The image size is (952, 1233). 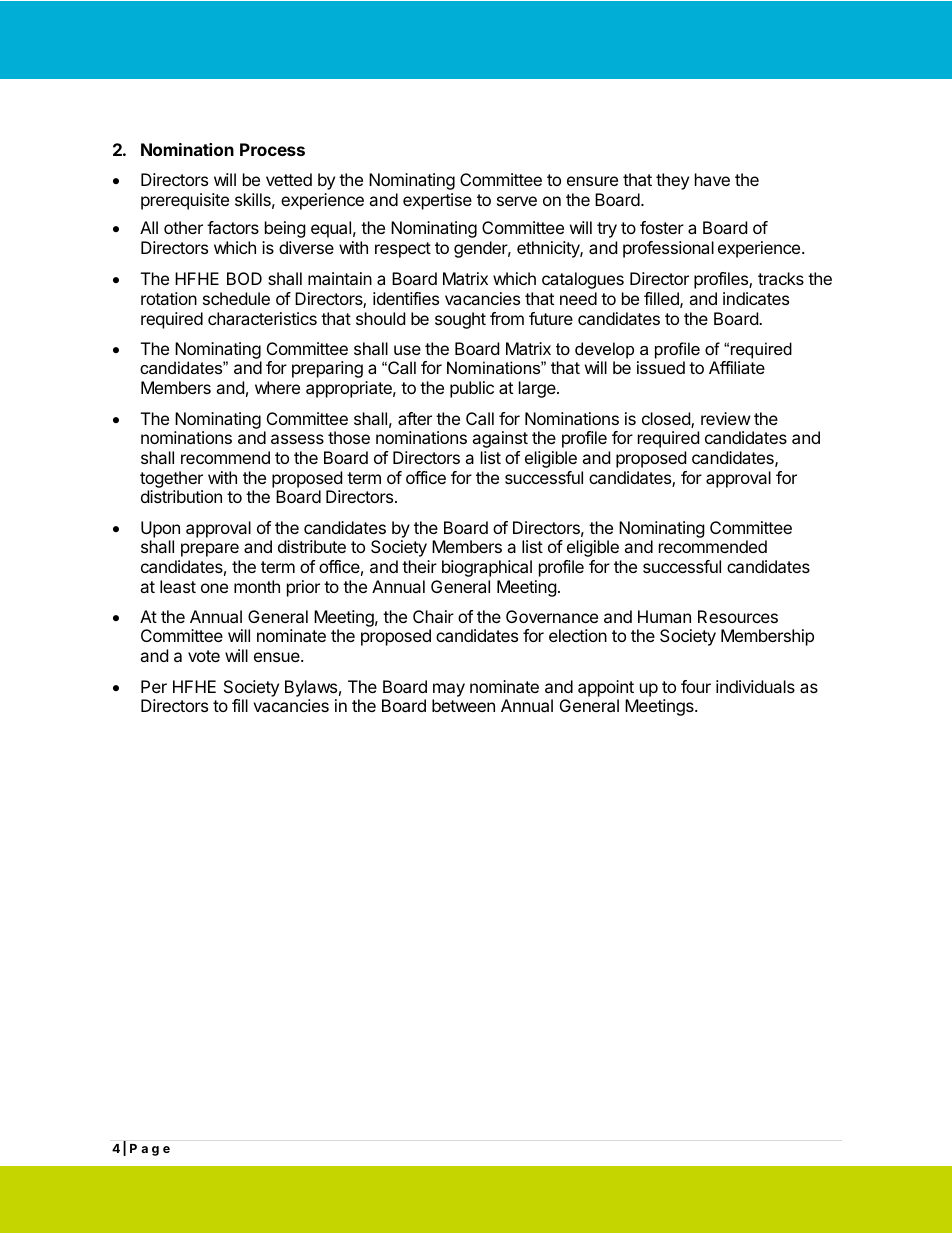 What do you see at coordinates (272, 149) in the screenshot?
I see `Process` at bounding box center [272, 149].
